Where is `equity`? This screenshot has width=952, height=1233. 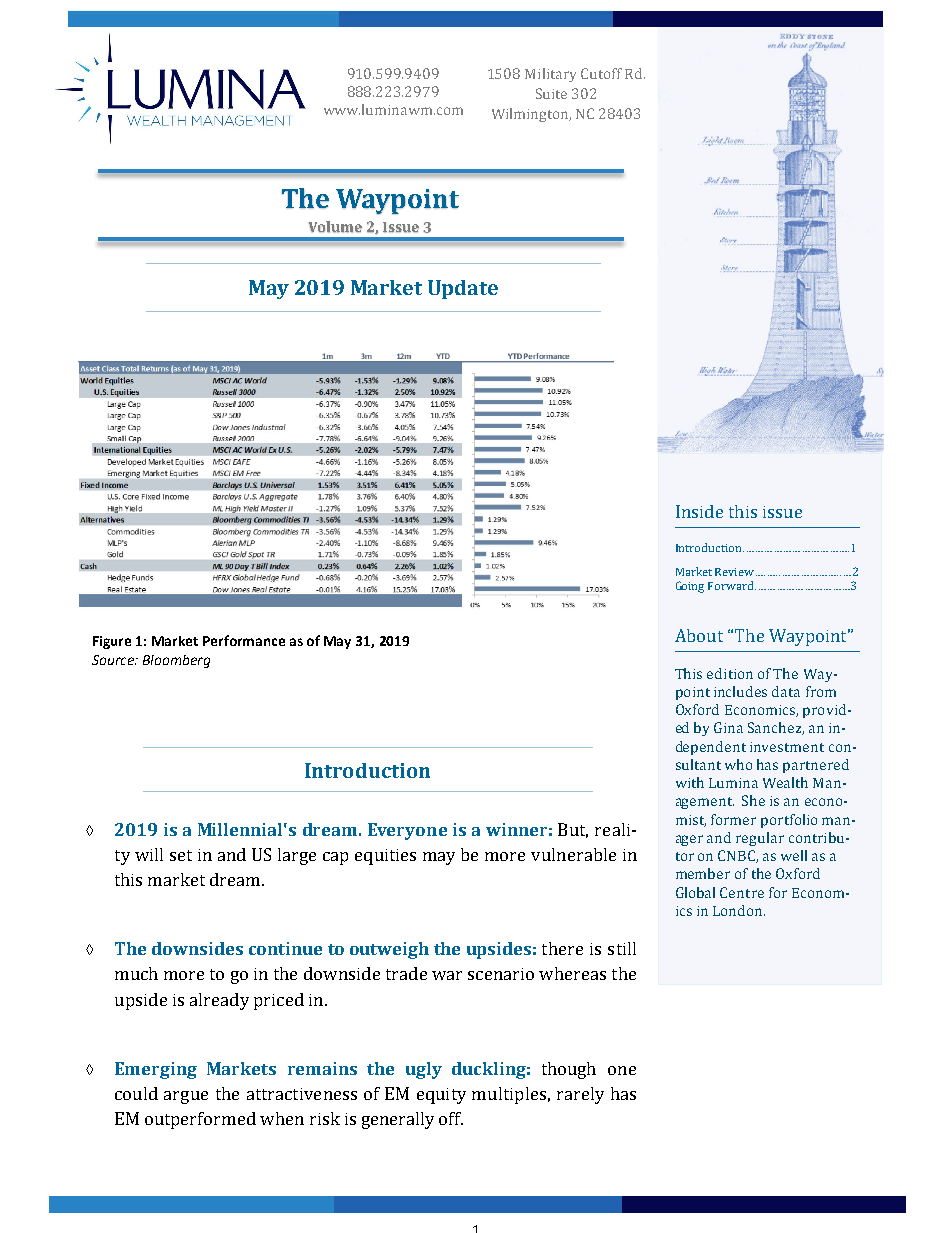 equity is located at coordinates (441, 1096).
